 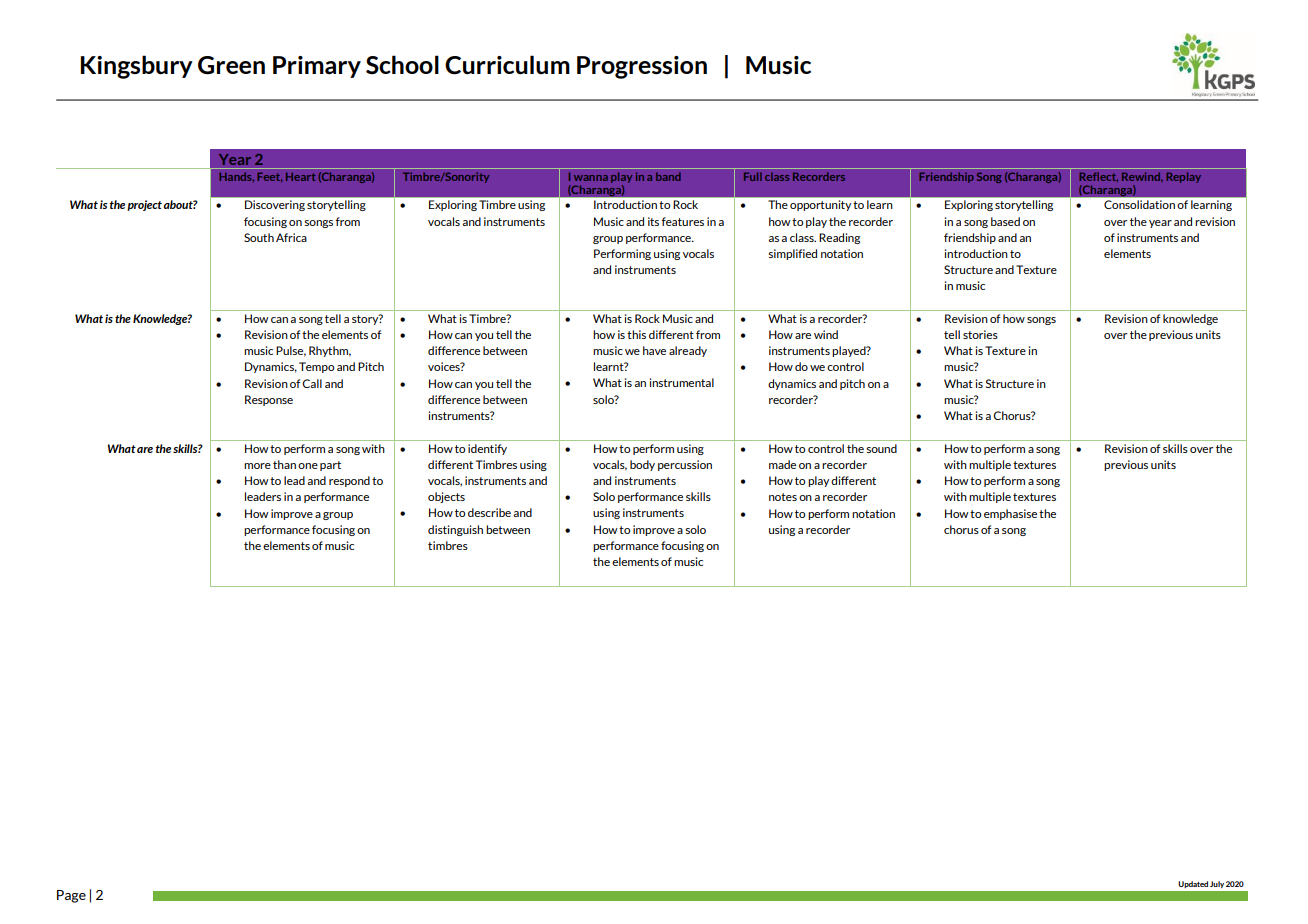 I want to click on notes, so click(x=783, y=497).
